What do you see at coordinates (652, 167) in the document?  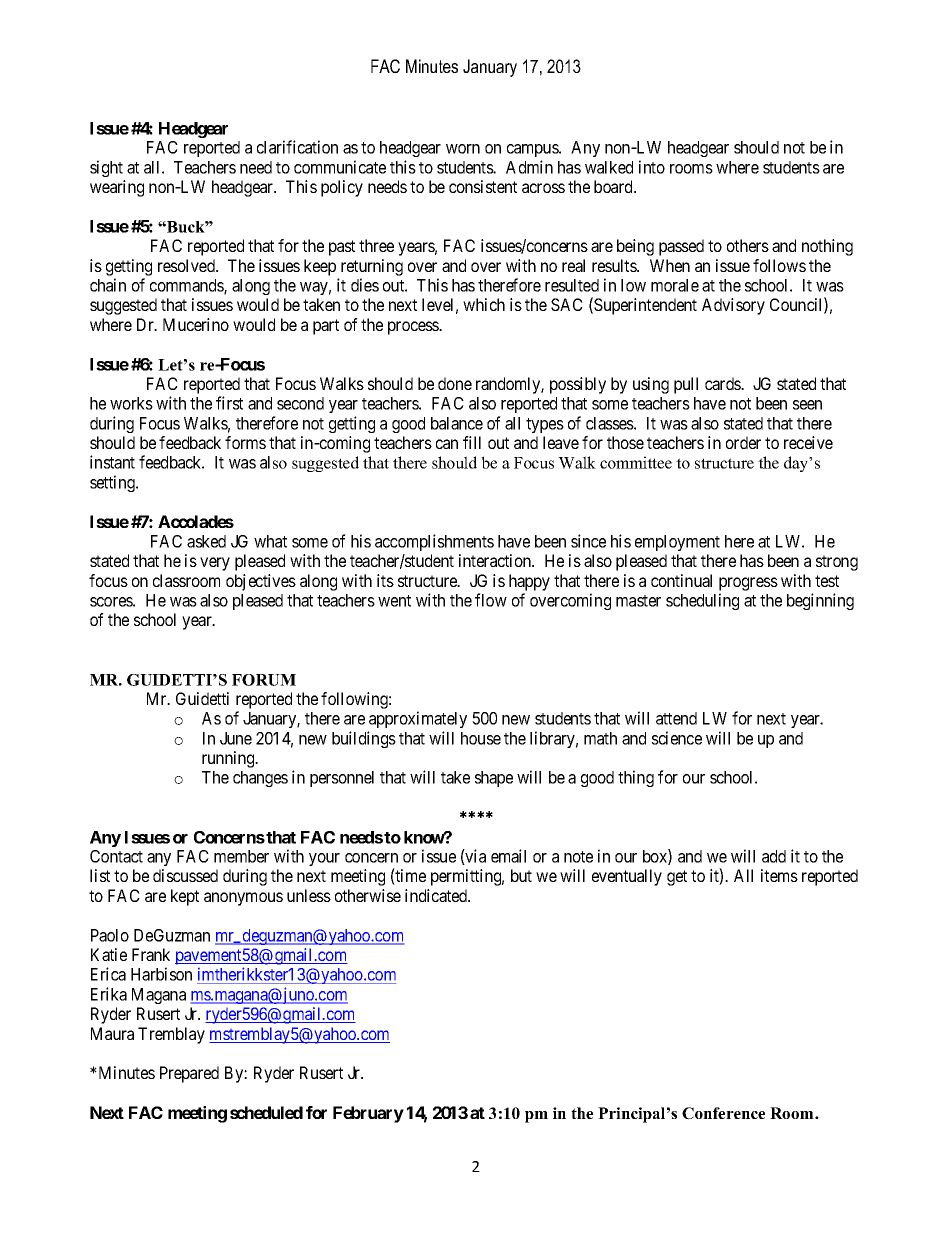 I see `into` at bounding box center [652, 167].
